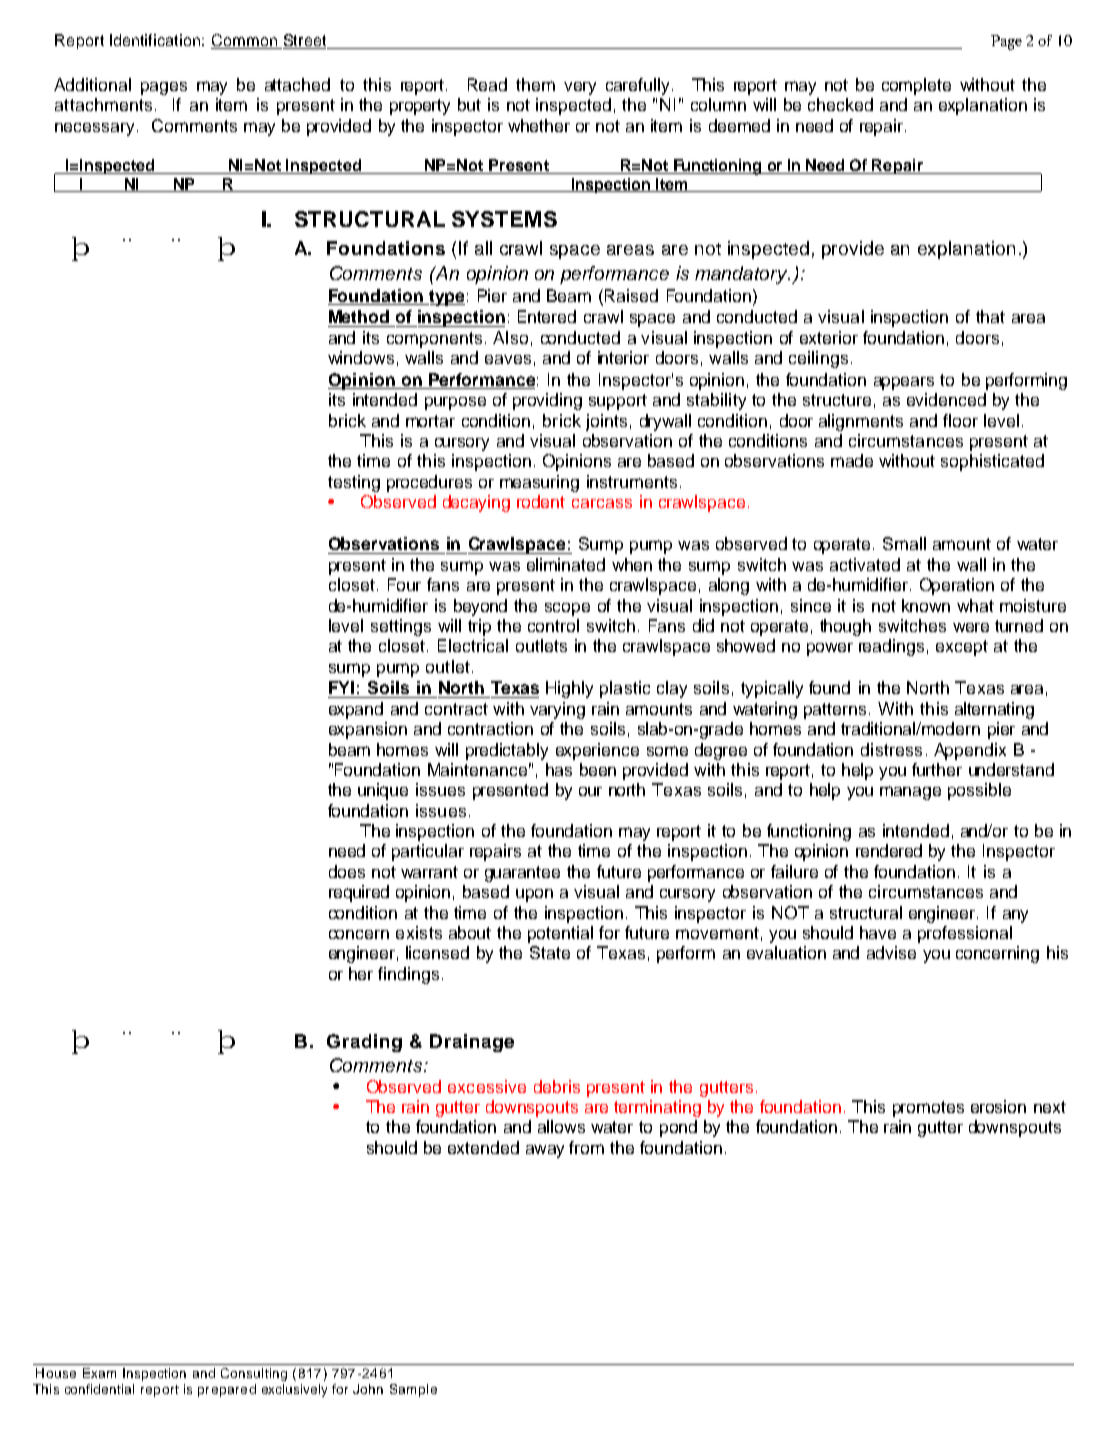 The height and width of the screenshot is (1435, 1109). What do you see at coordinates (341, 687) in the screenshot?
I see `FYI` at bounding box center [341, 687].
